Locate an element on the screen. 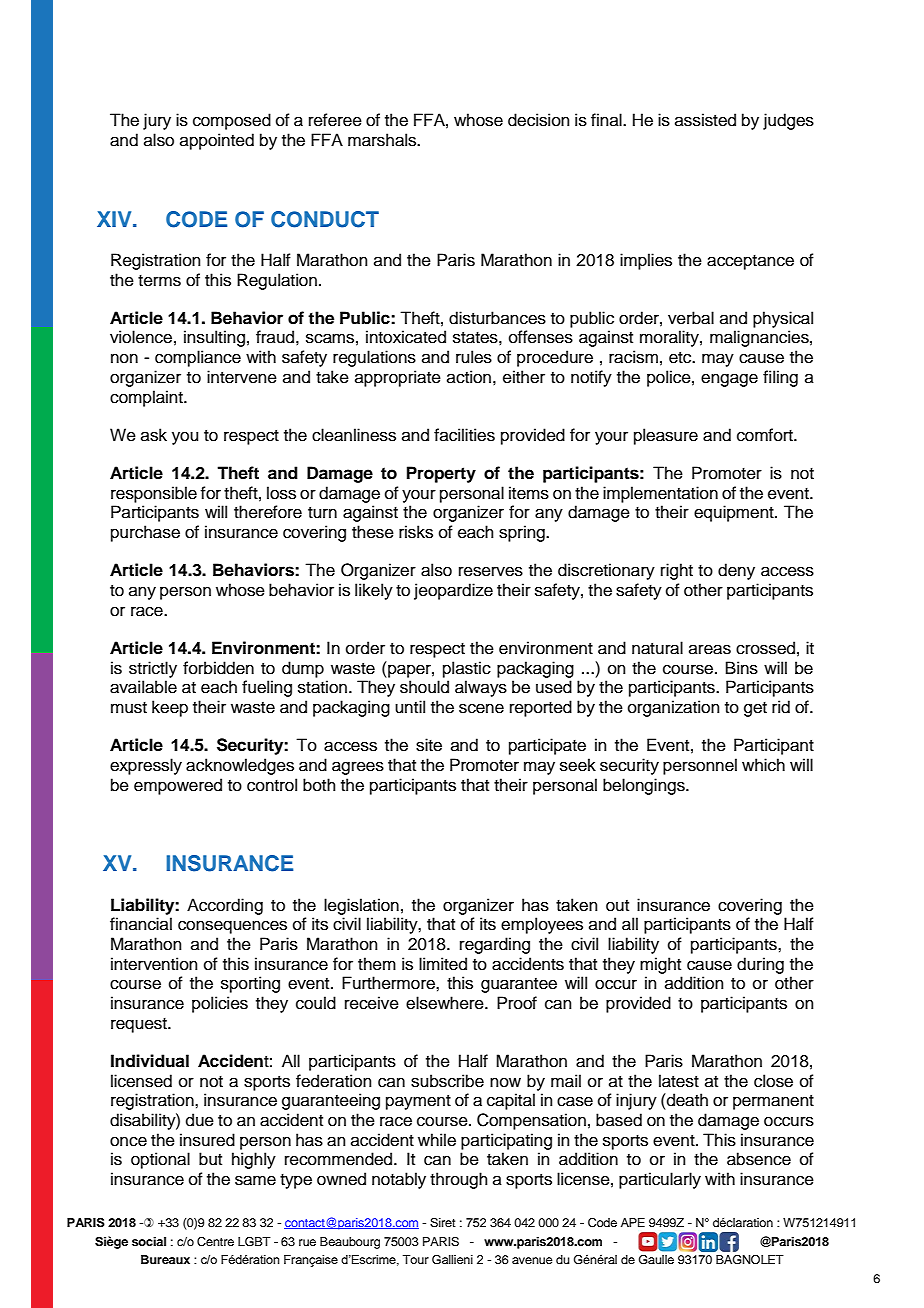 This screenshot has width=924, height=1308. appointed is located at coordinates (217, 141).
